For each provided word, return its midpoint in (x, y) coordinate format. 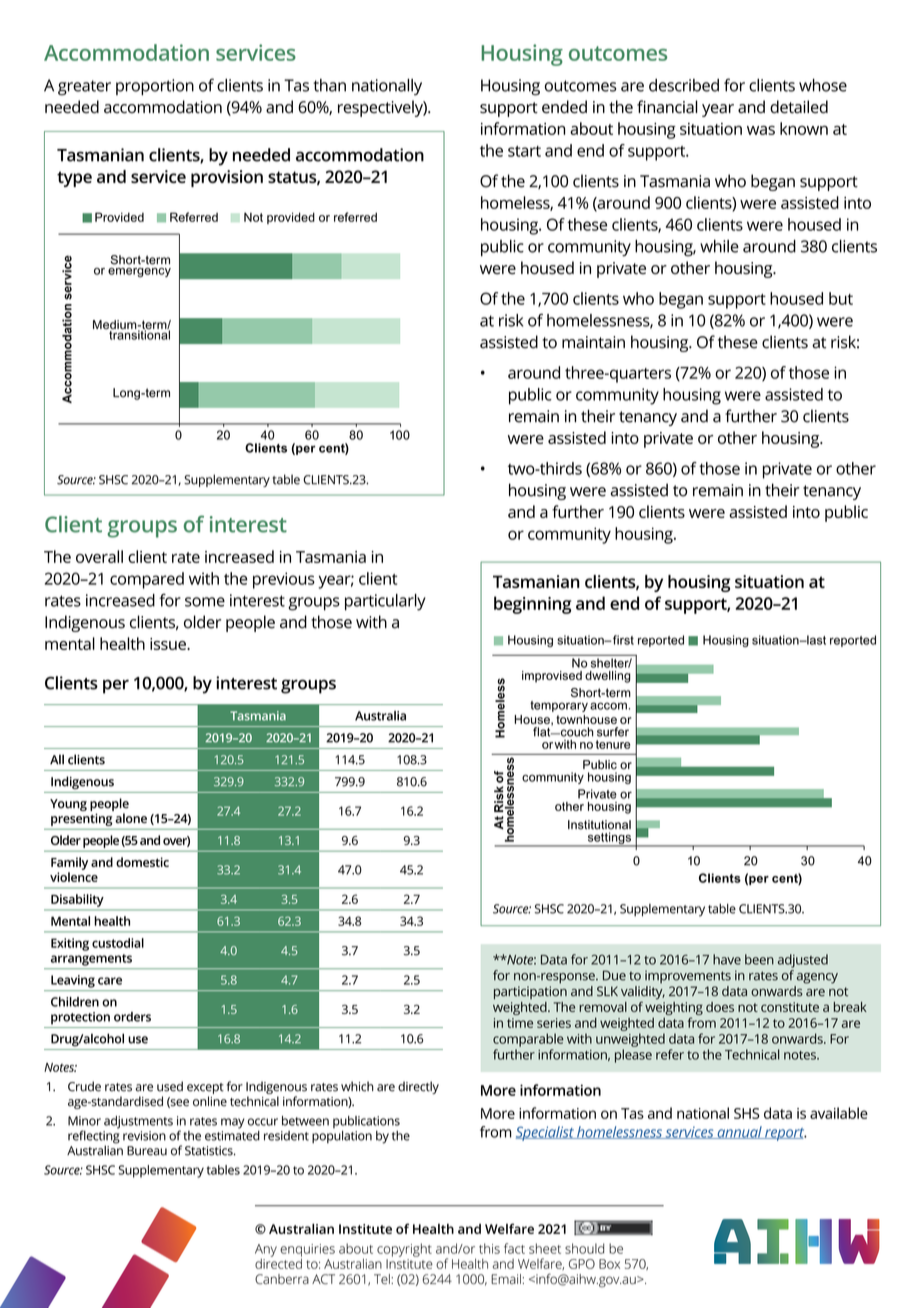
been (759, 959)
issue (169, 644)
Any (266, 1251)
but (841, 298)
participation (530, 993)
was (761, 130)
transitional (138, 334)
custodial (118, 943)
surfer (613, 732)
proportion (155, 87)
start (524, 151)
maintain (593, 342)
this (489, 1248)
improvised (552, 677)
